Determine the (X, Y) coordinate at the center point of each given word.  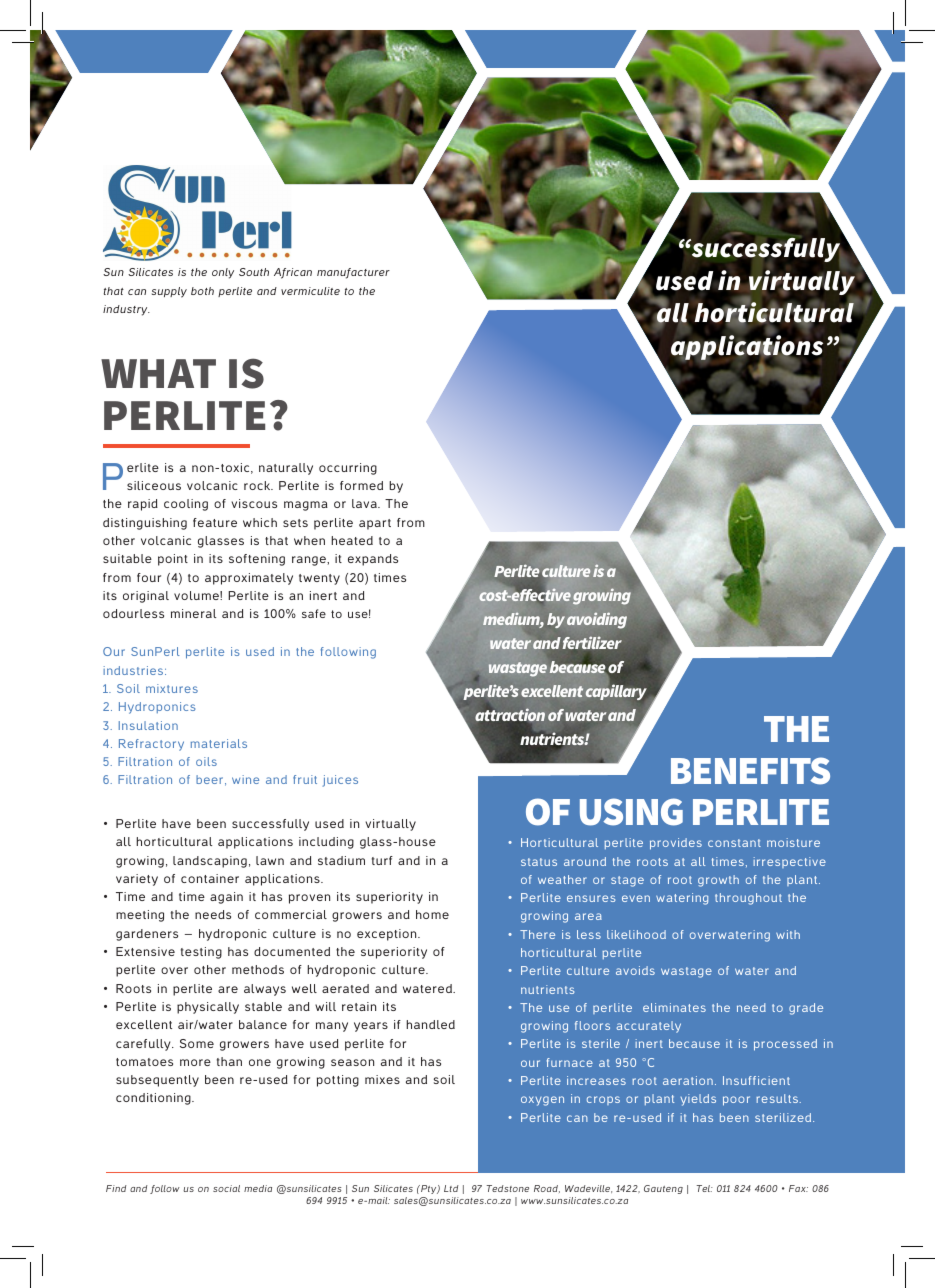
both (202, 291)
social (226, 1188)
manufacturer (353, 273)
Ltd (451, 1188)
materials (219, 743)
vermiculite (310, 291)
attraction (510, 715)
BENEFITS (750, 771)
